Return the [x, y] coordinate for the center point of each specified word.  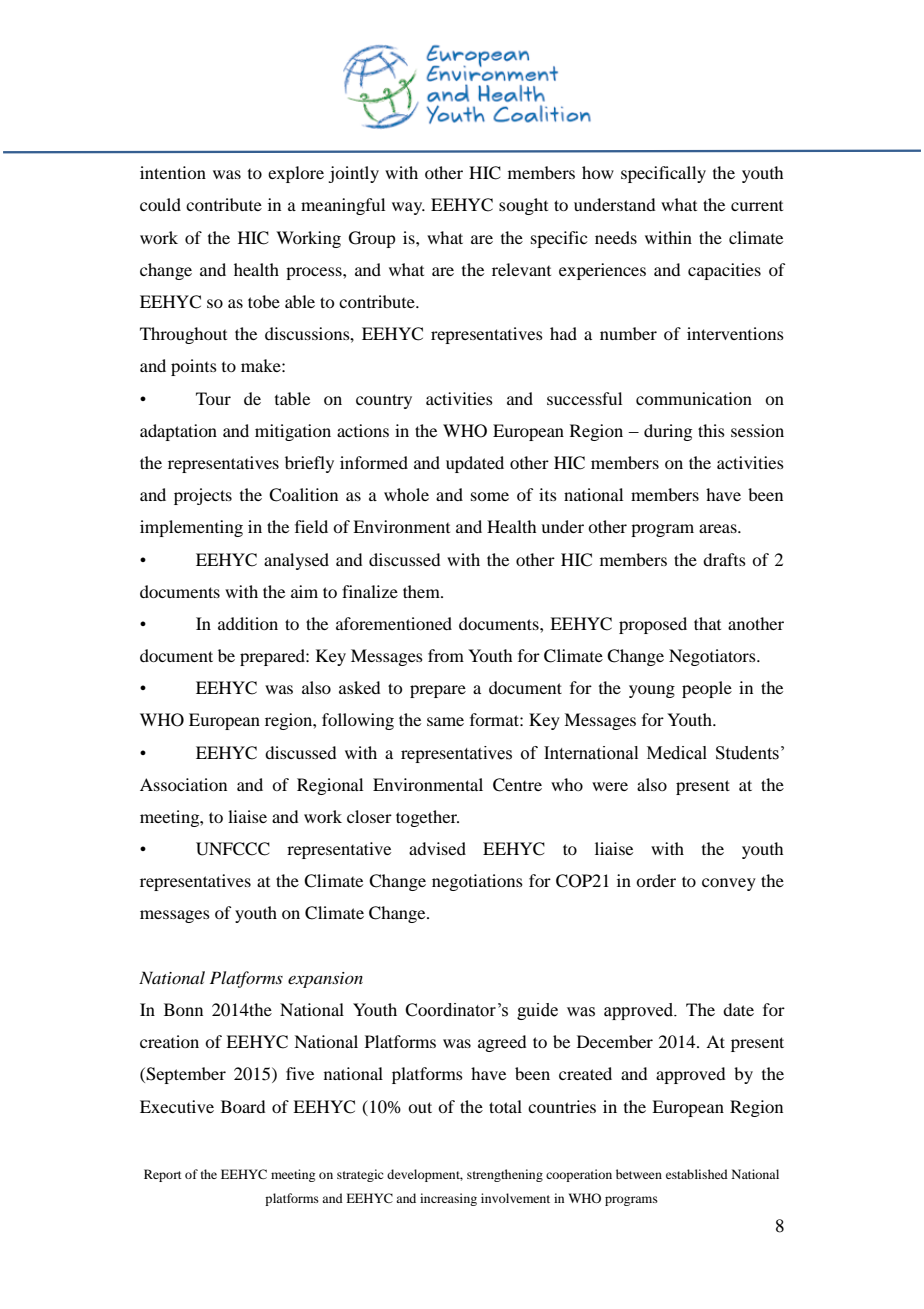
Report [163, 1175]
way [408, 208]
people [707, 689]
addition [248, 623]
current [757, 206]
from [446, 655]
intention [173, 172]
